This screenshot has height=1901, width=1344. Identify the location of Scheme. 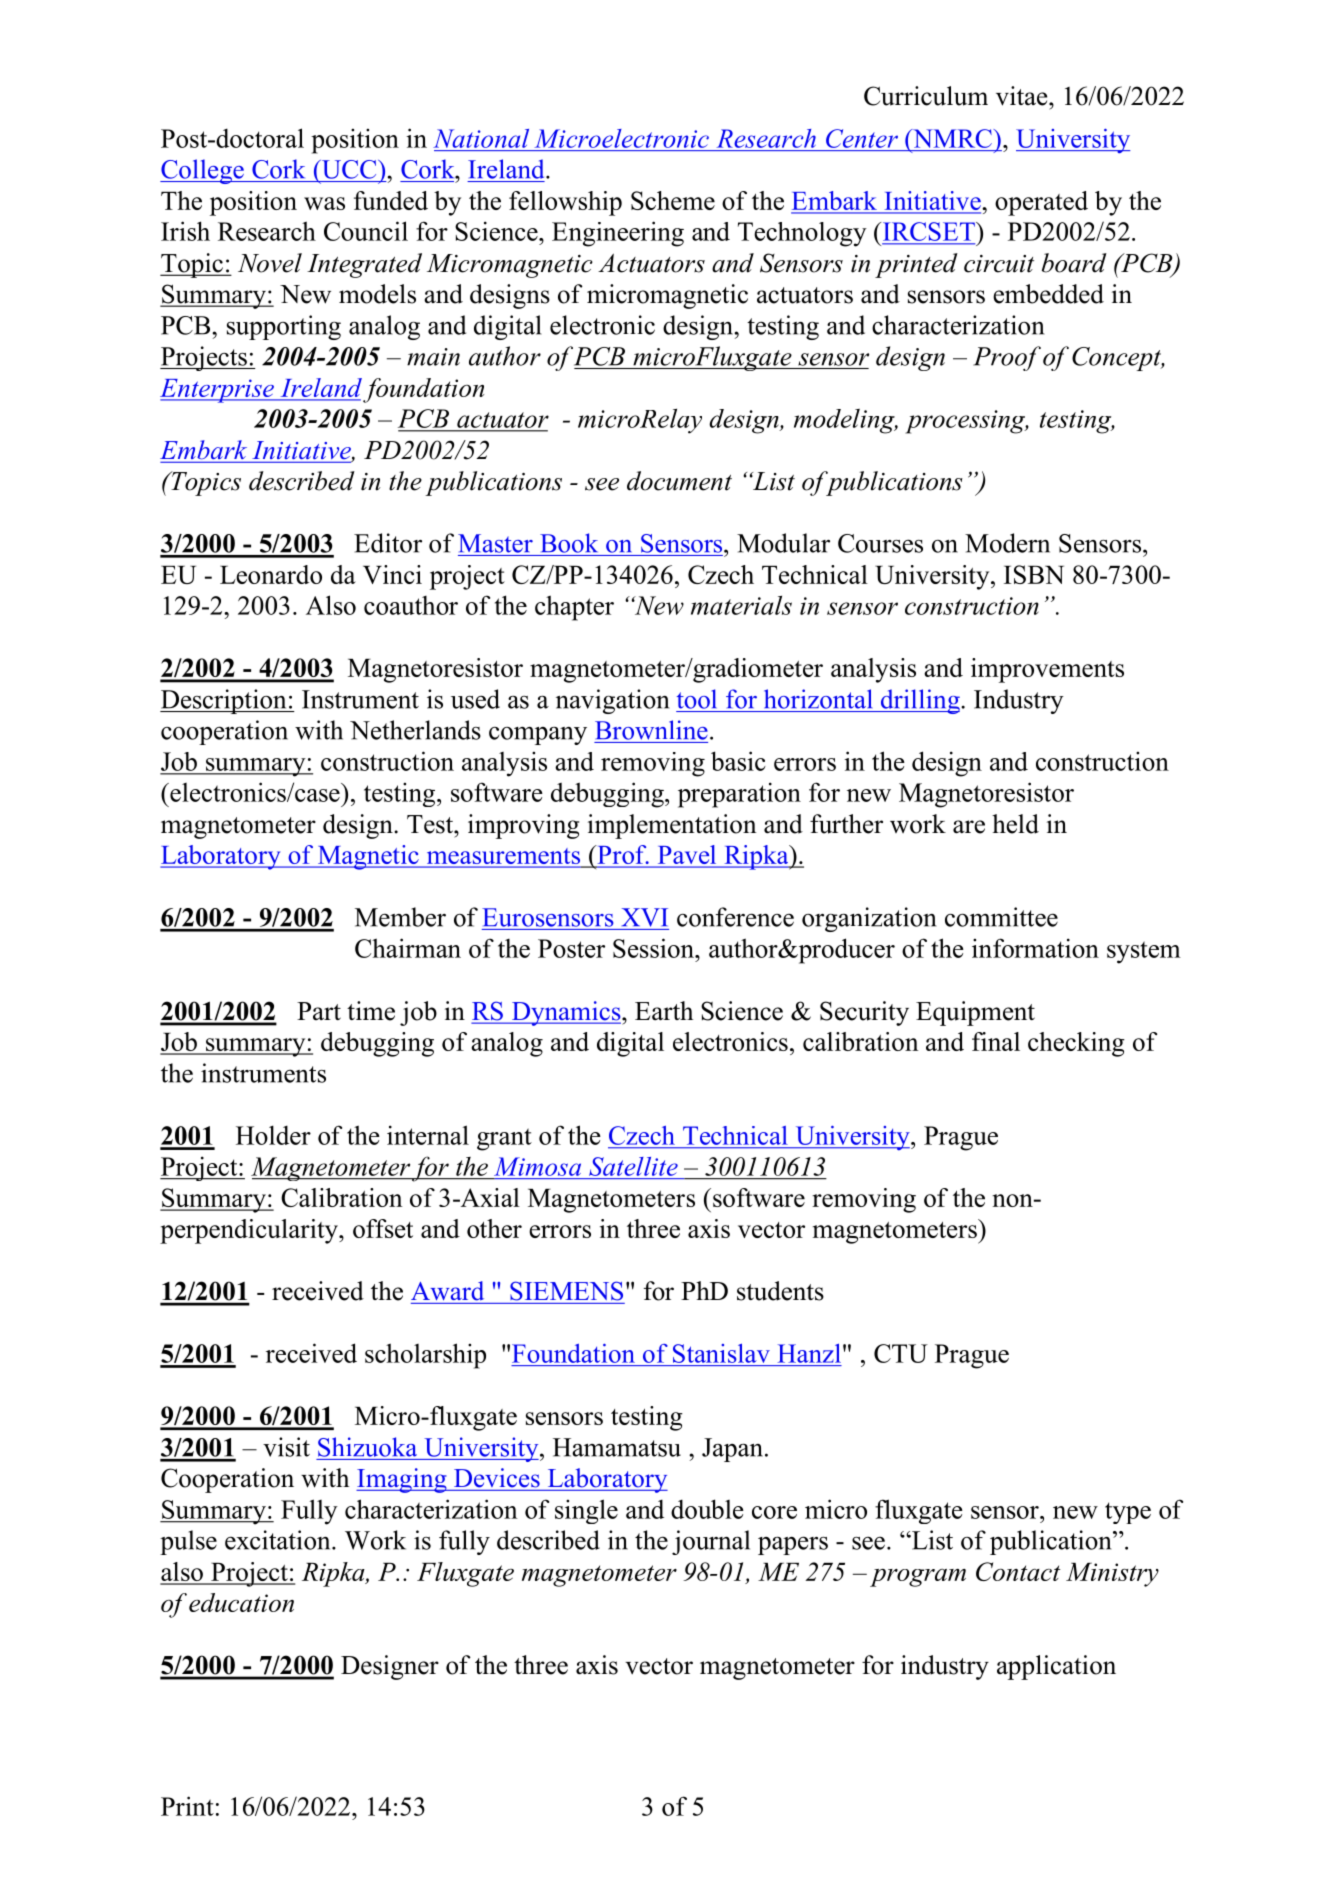
(673, 200).
